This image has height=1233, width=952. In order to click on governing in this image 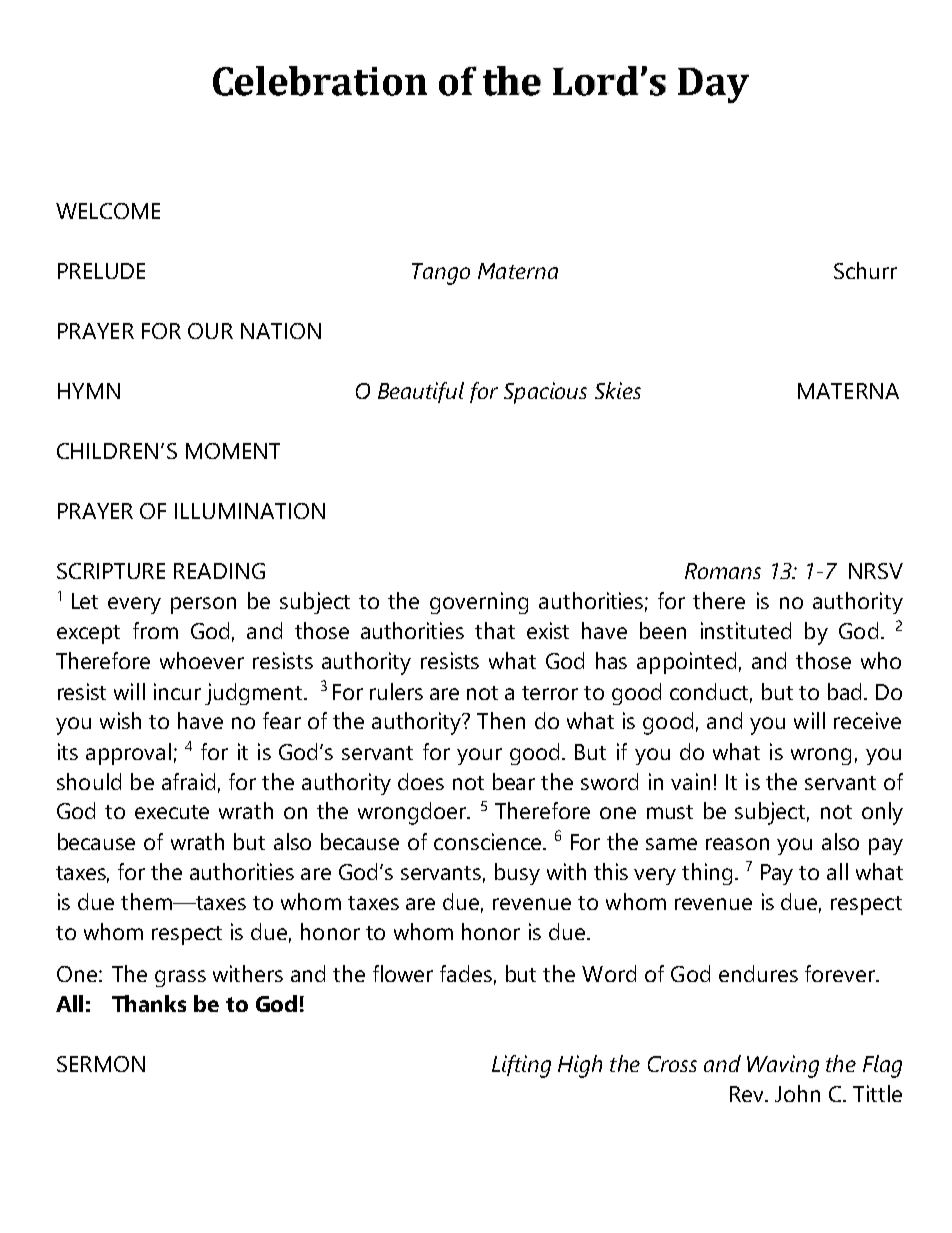, I will do `click(479, 603)`.
